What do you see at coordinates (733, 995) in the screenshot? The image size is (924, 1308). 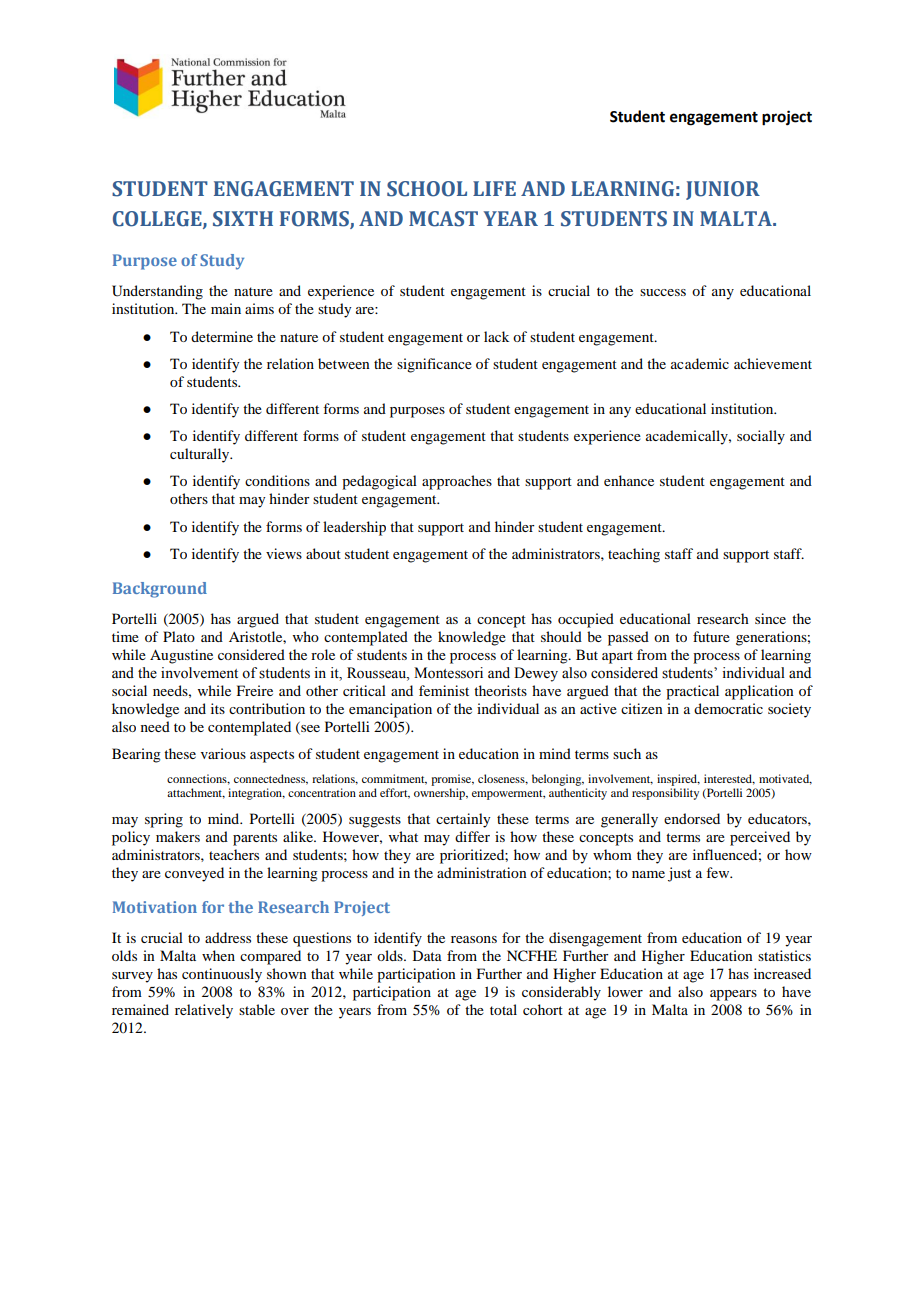 I see `appears` at bounding box center [733, 995].
